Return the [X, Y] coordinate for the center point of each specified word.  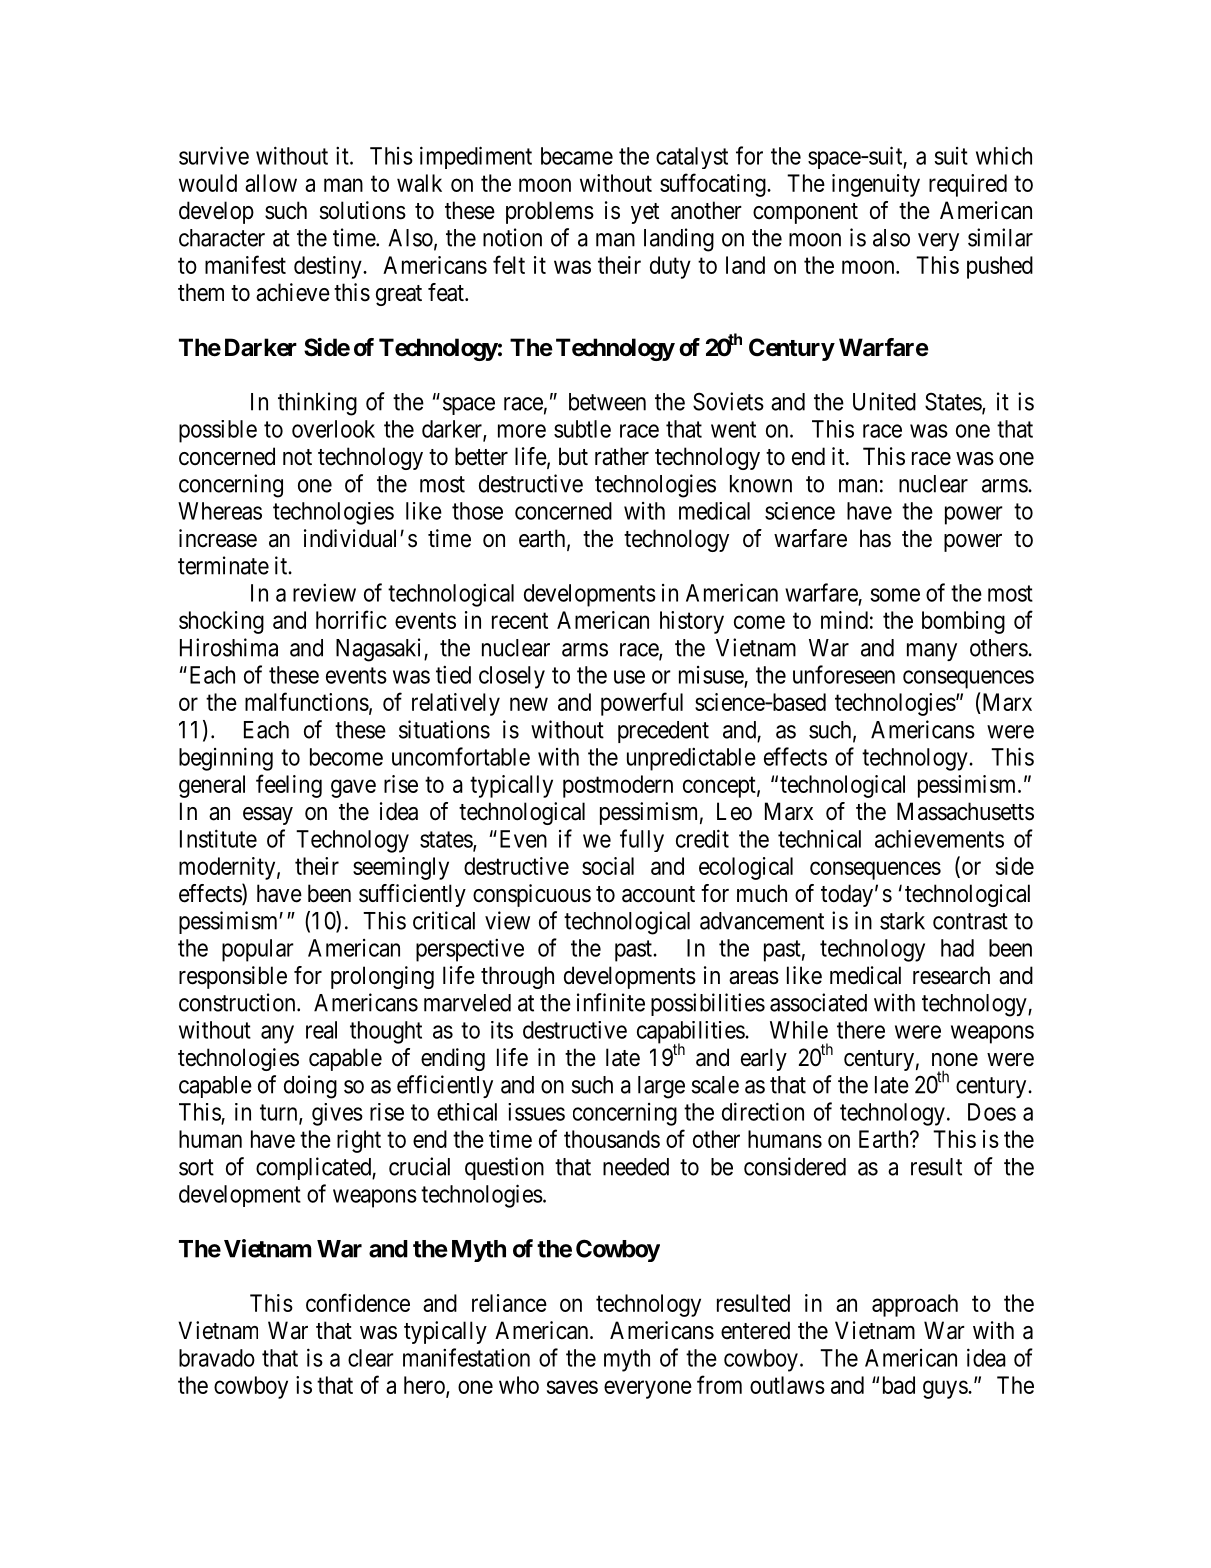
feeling [289, 786]
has [875, 538]
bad [899, 1385]
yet [645, 213]
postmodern [618, 786]
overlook [333, 429]
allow [271, 183]
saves [572, 1387]
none [955, 1060]
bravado [217, 1358]
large [661, 1087]
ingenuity [876, 185]
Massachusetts [965, 811]
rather [622, 456]
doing [310, 1087]
